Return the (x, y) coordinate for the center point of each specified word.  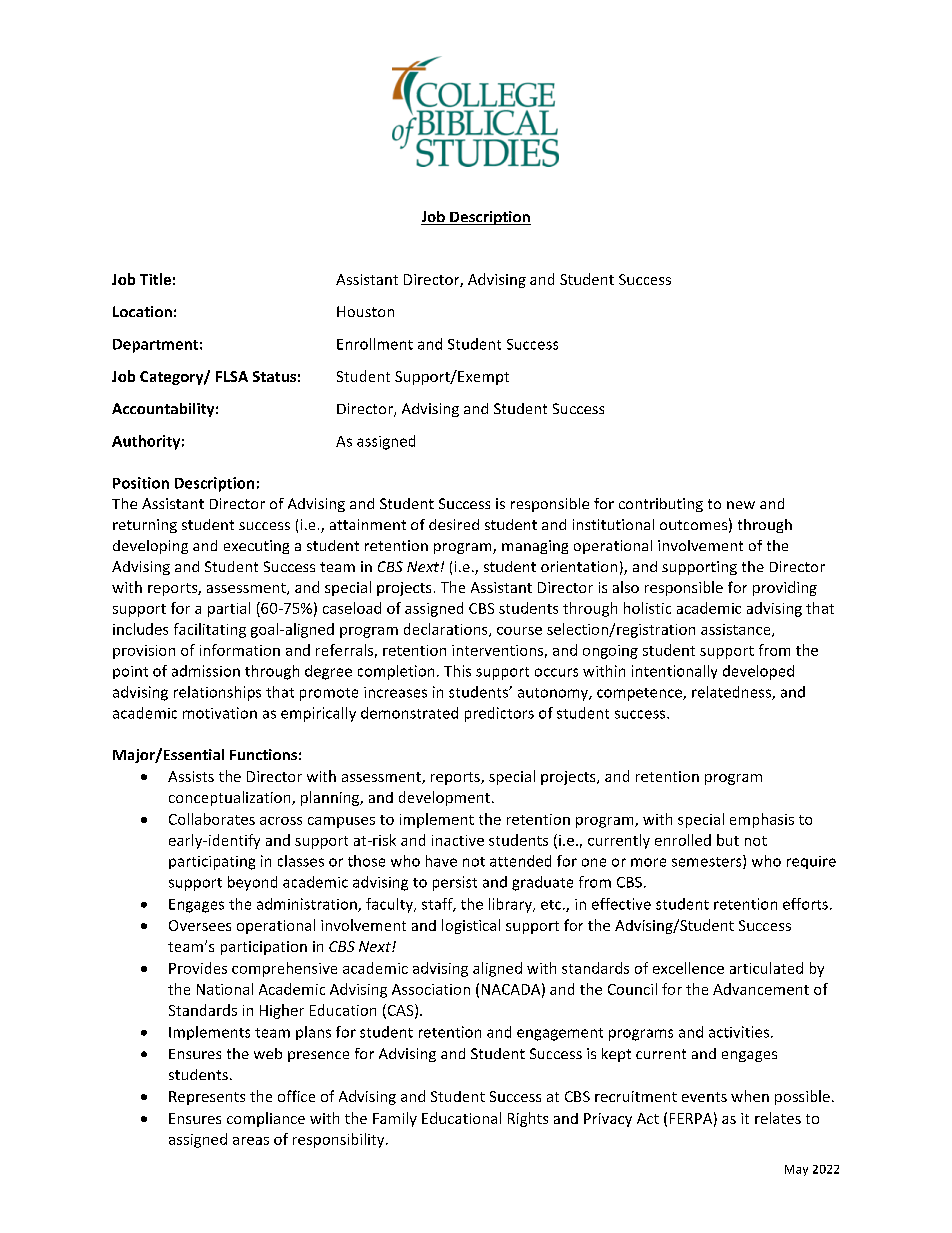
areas (251, 1141)
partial (229, 609)
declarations (447, 630)
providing (785, 588)
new (741, 505)
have (441, 861)
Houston (365, 311)
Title (155, 279)
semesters (708, 862)
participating (212, 863)
